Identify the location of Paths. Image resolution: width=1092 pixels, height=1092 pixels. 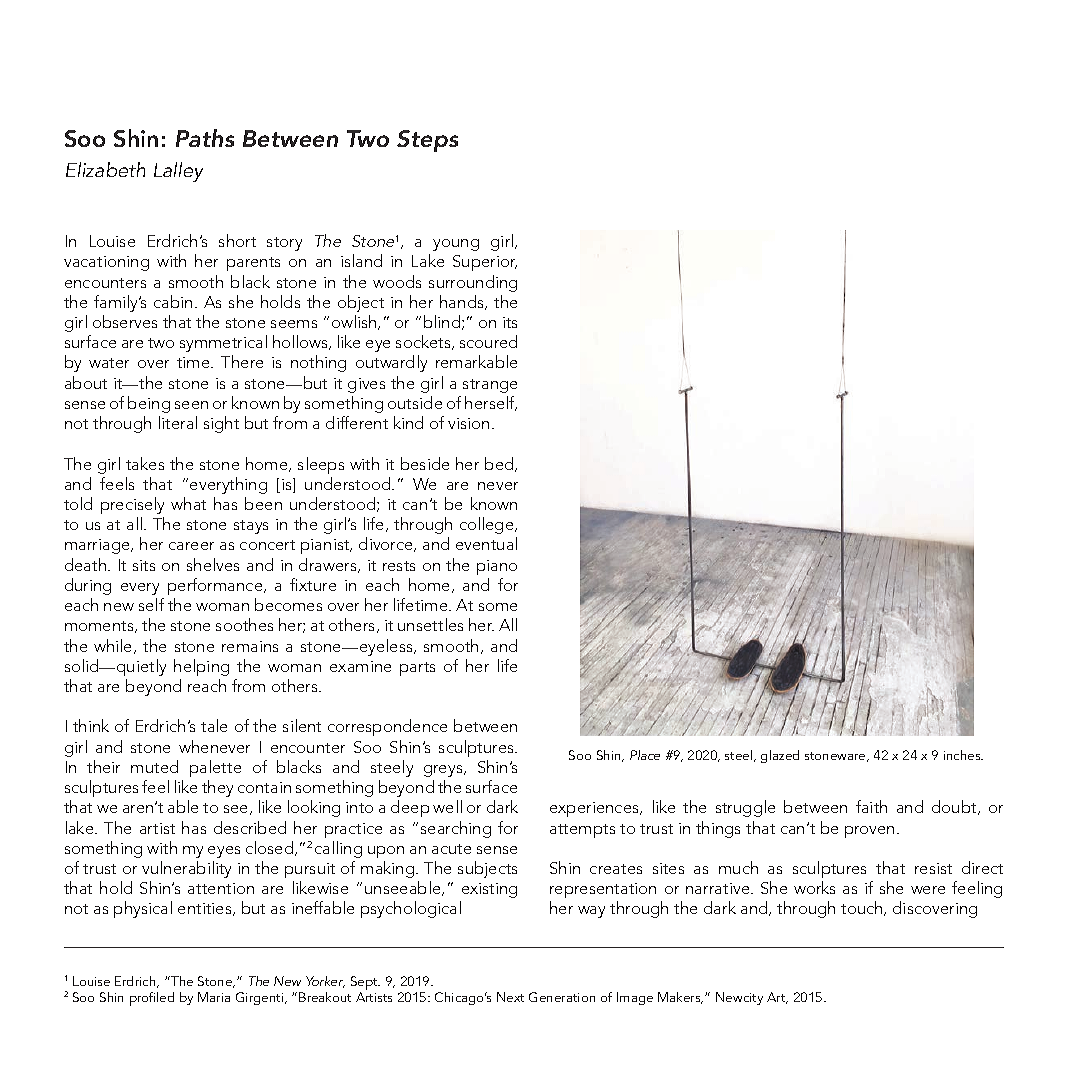
(205, 138).
